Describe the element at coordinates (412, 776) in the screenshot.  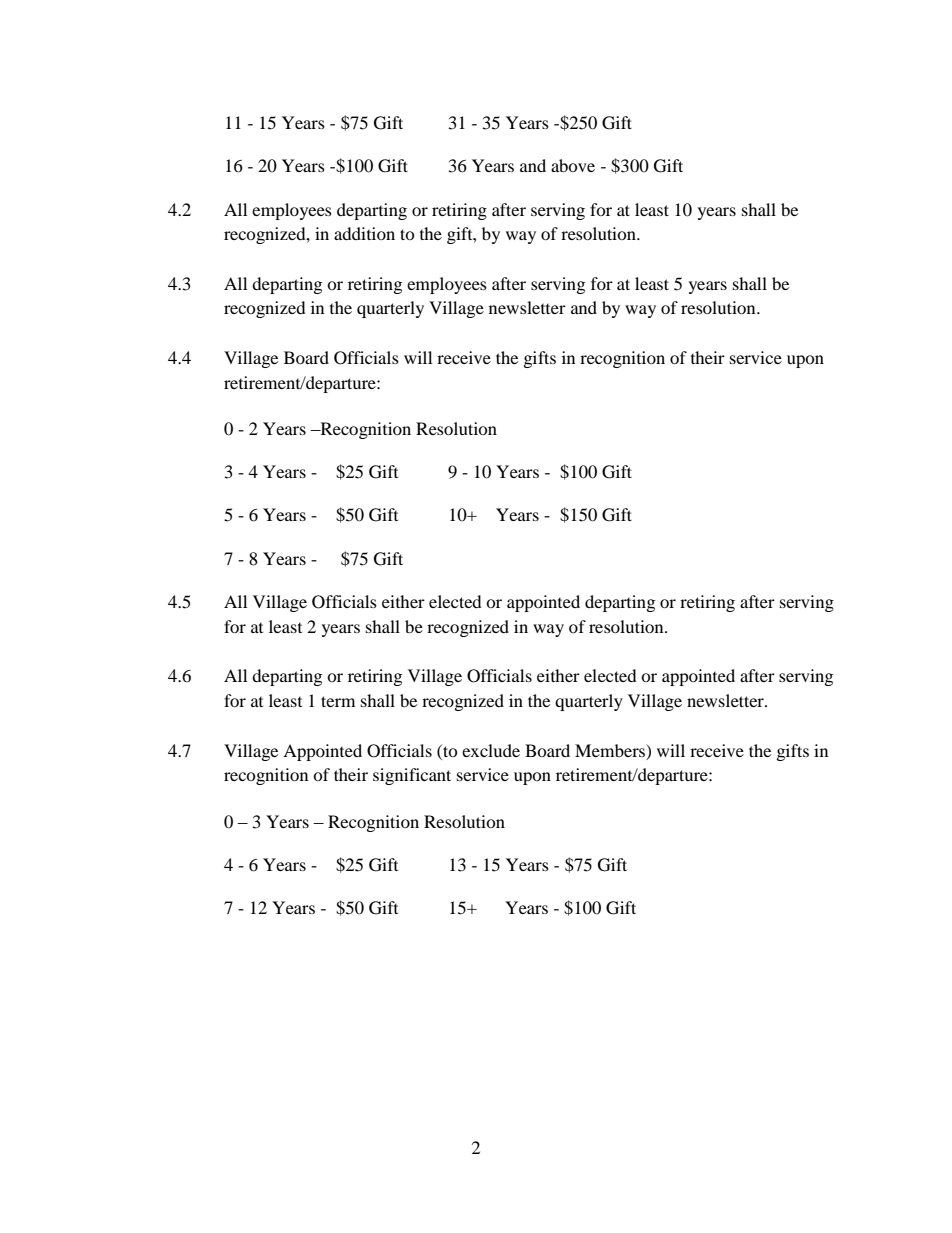
I see `significant` at that location.
